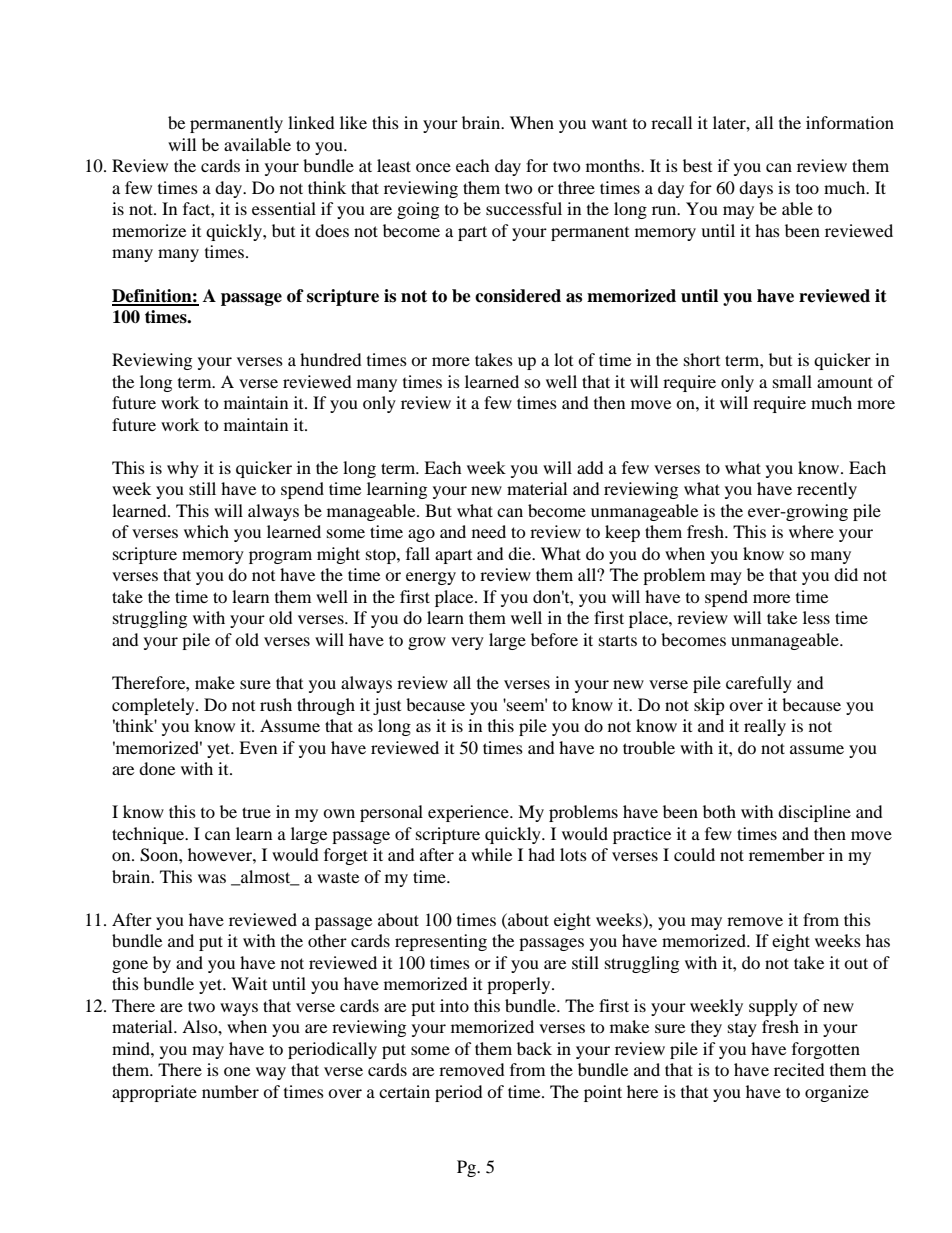 This screenshot has width=952, height=1233. Describe the element at coordinates (534, 1048) in the screenshot. I see `back` at that location.
